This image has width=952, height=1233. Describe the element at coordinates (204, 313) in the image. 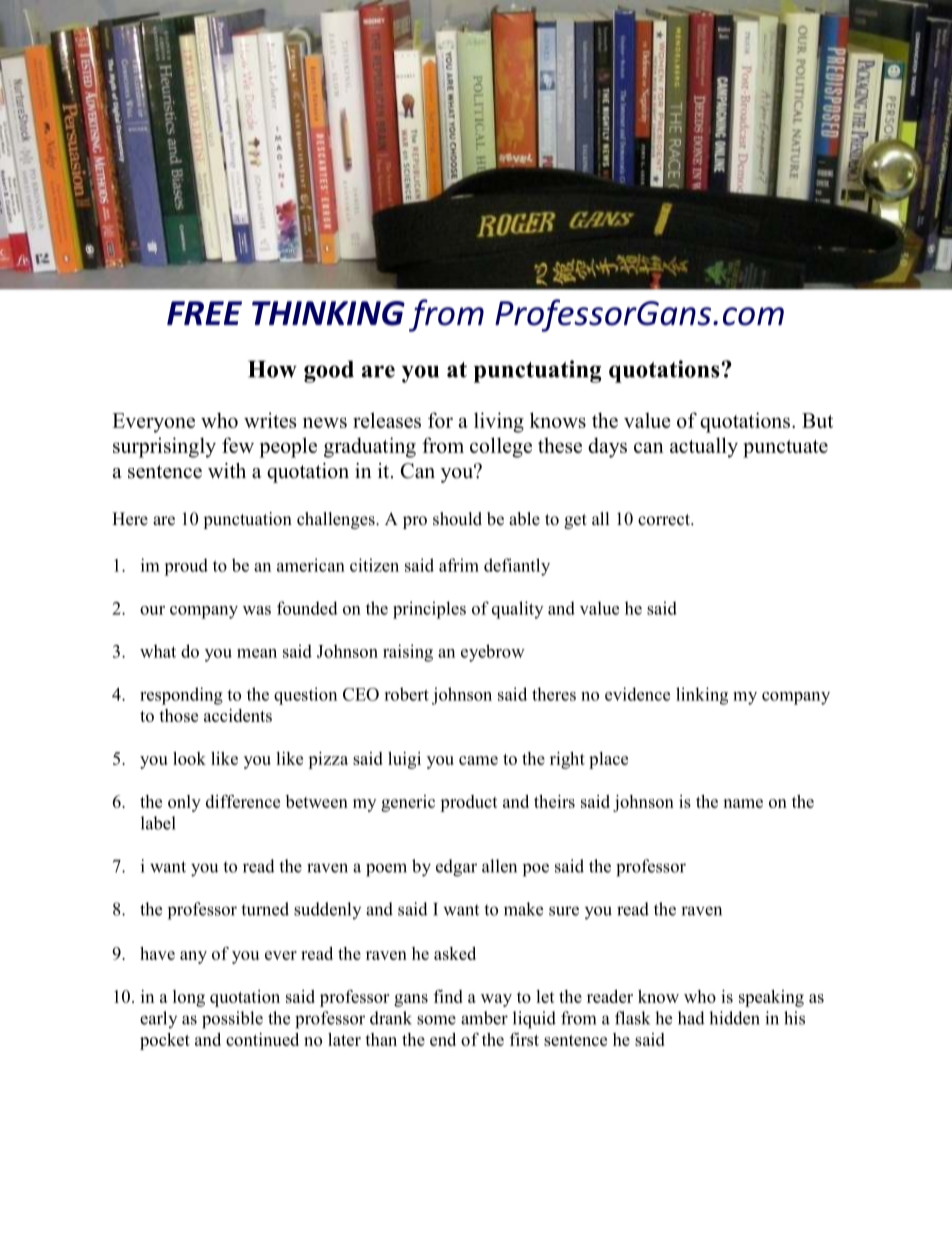

I see `FREE` at that location.
